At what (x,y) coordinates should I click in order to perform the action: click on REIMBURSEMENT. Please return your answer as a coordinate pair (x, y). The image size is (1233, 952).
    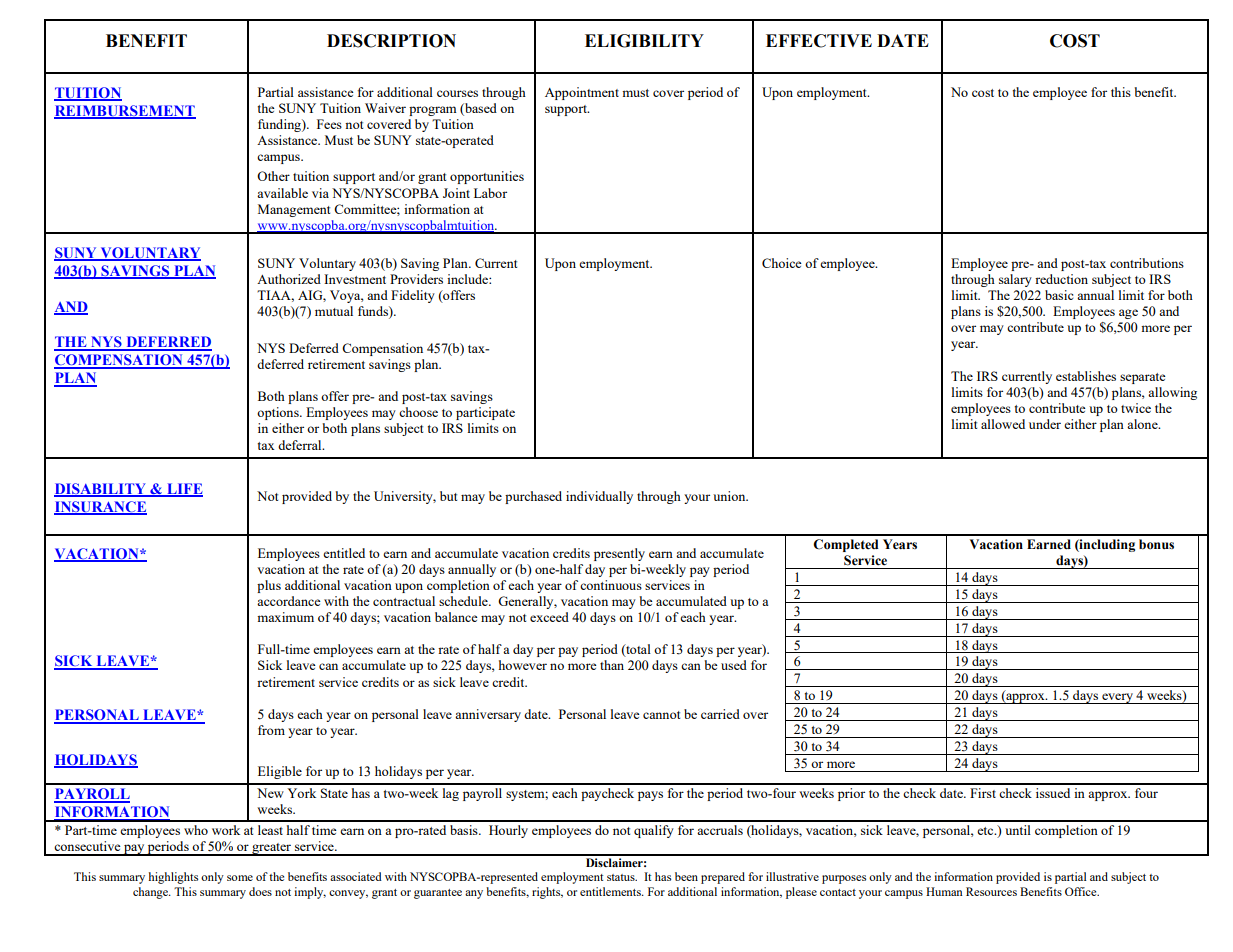
    Looking at the image, I should click on (125, 112).
